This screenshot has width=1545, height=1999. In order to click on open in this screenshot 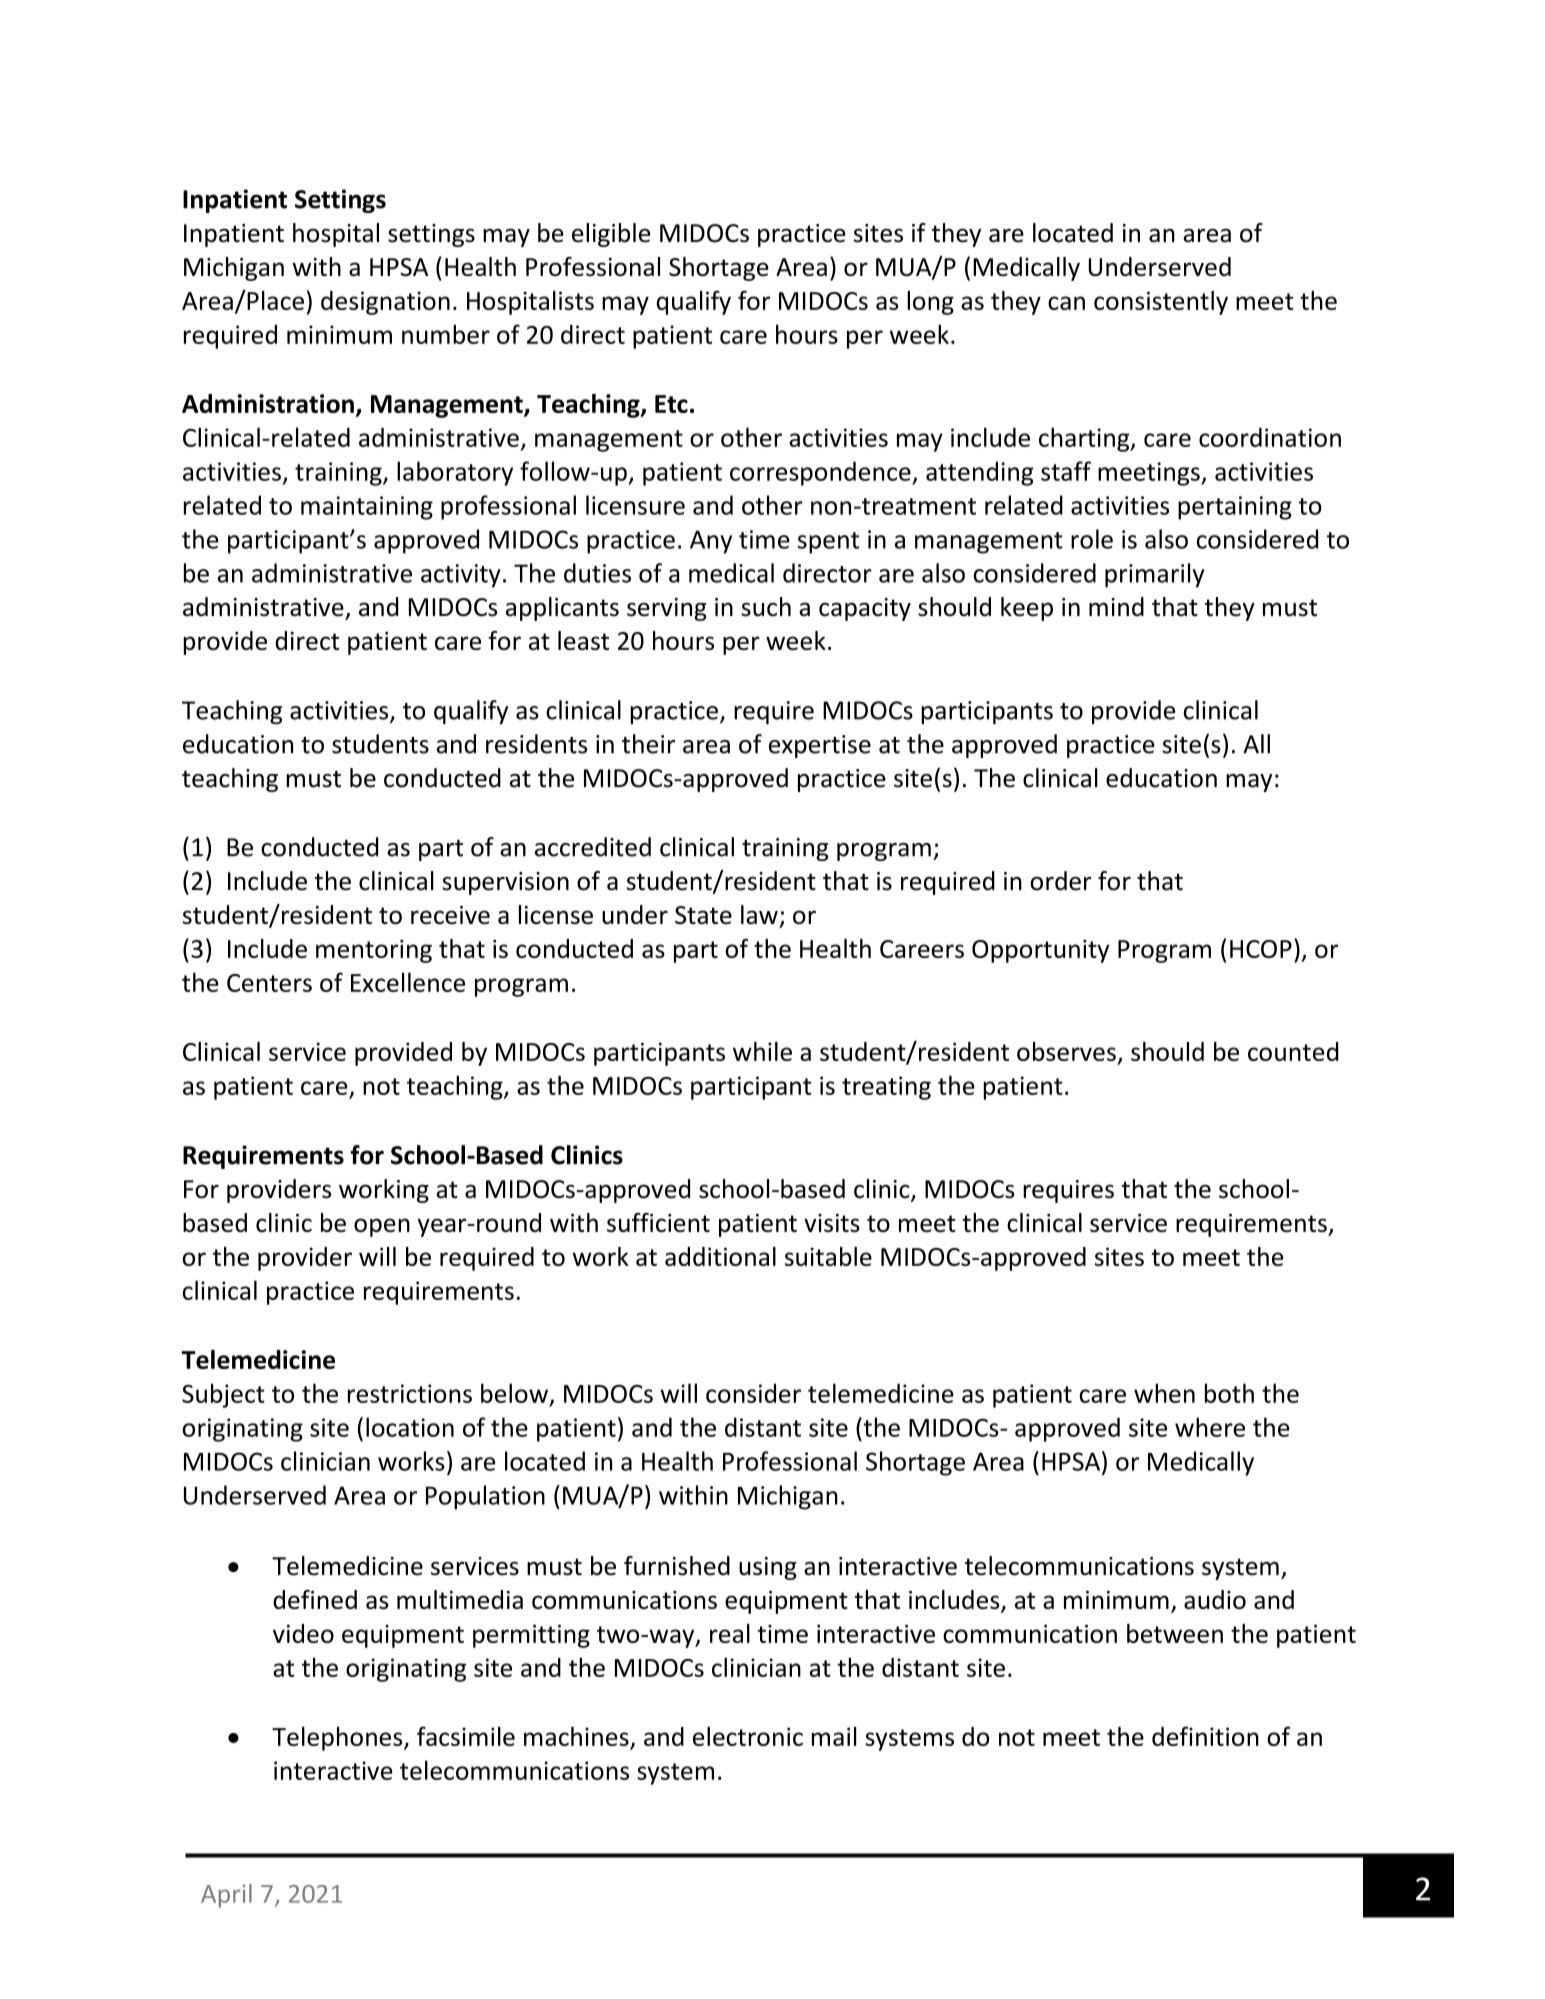, I will do `click(382, 1227)`.
